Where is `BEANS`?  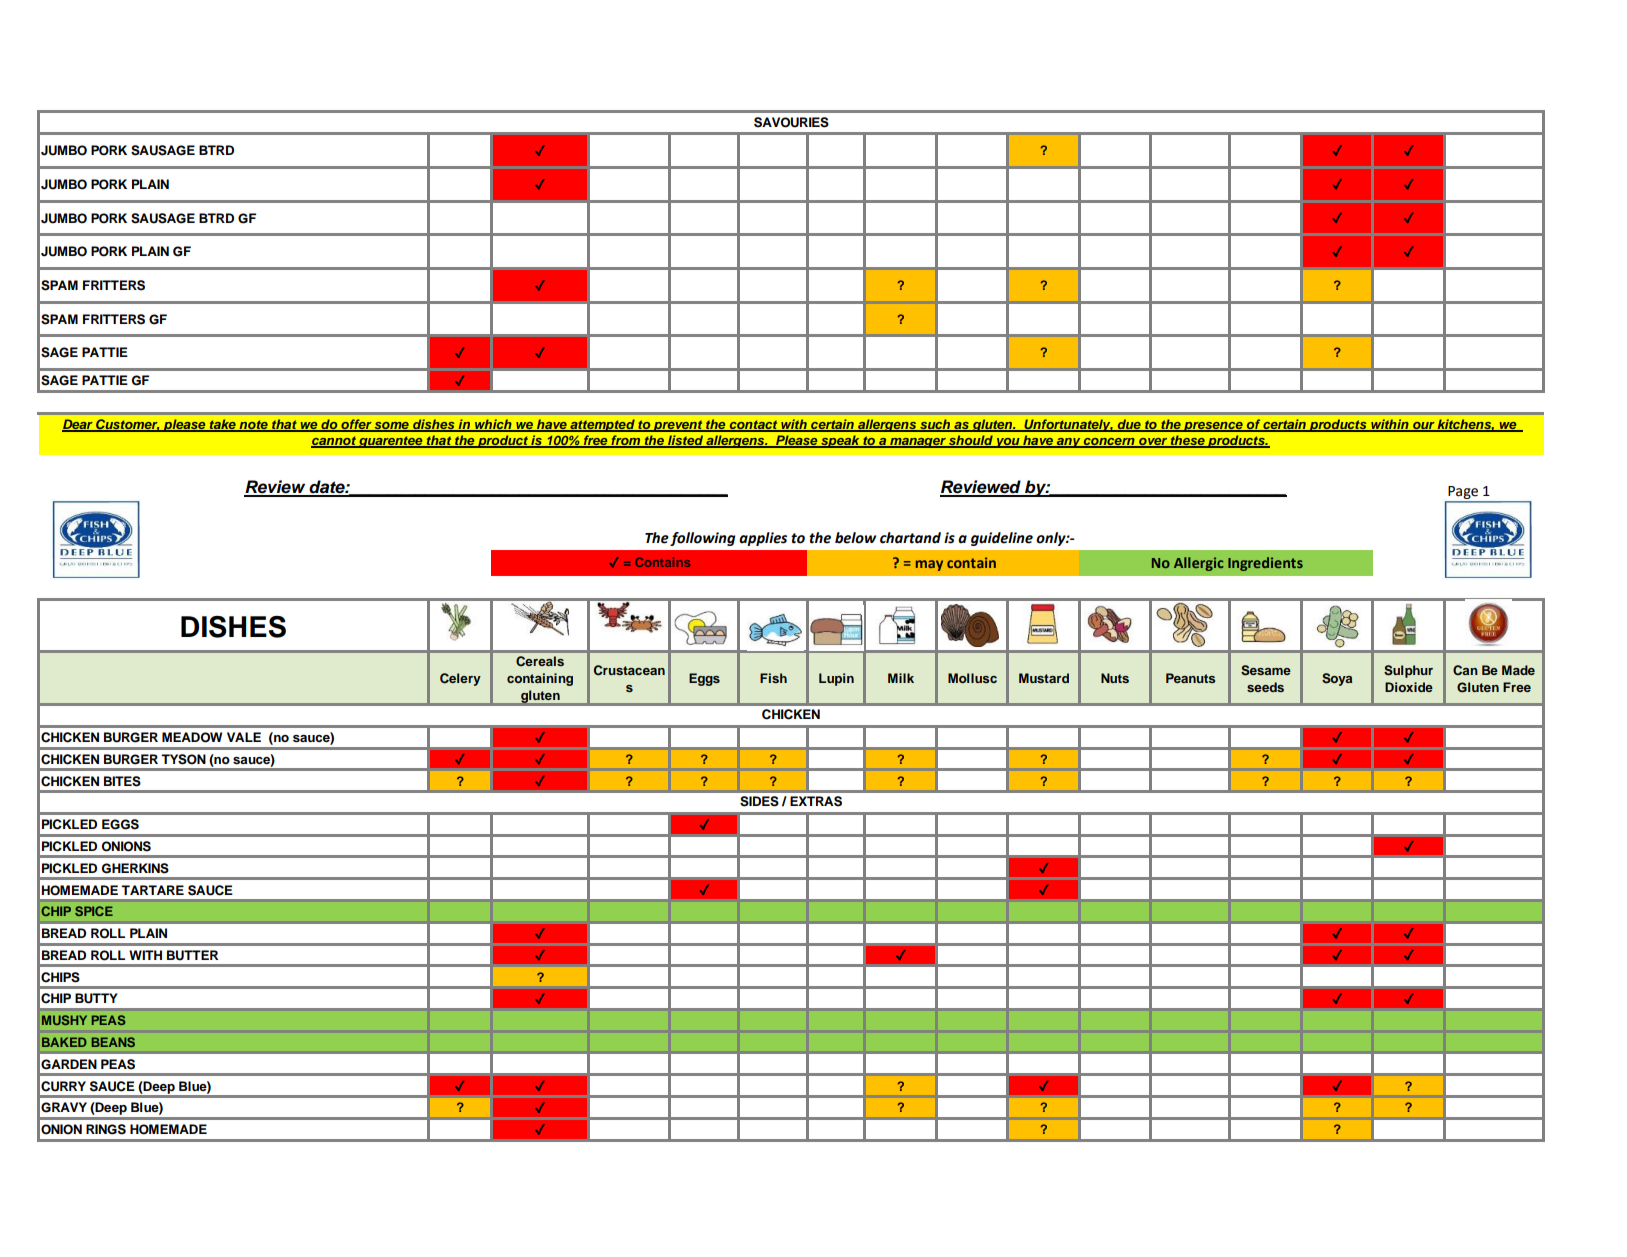 BEANS is located at coordinates (113, 1042).
